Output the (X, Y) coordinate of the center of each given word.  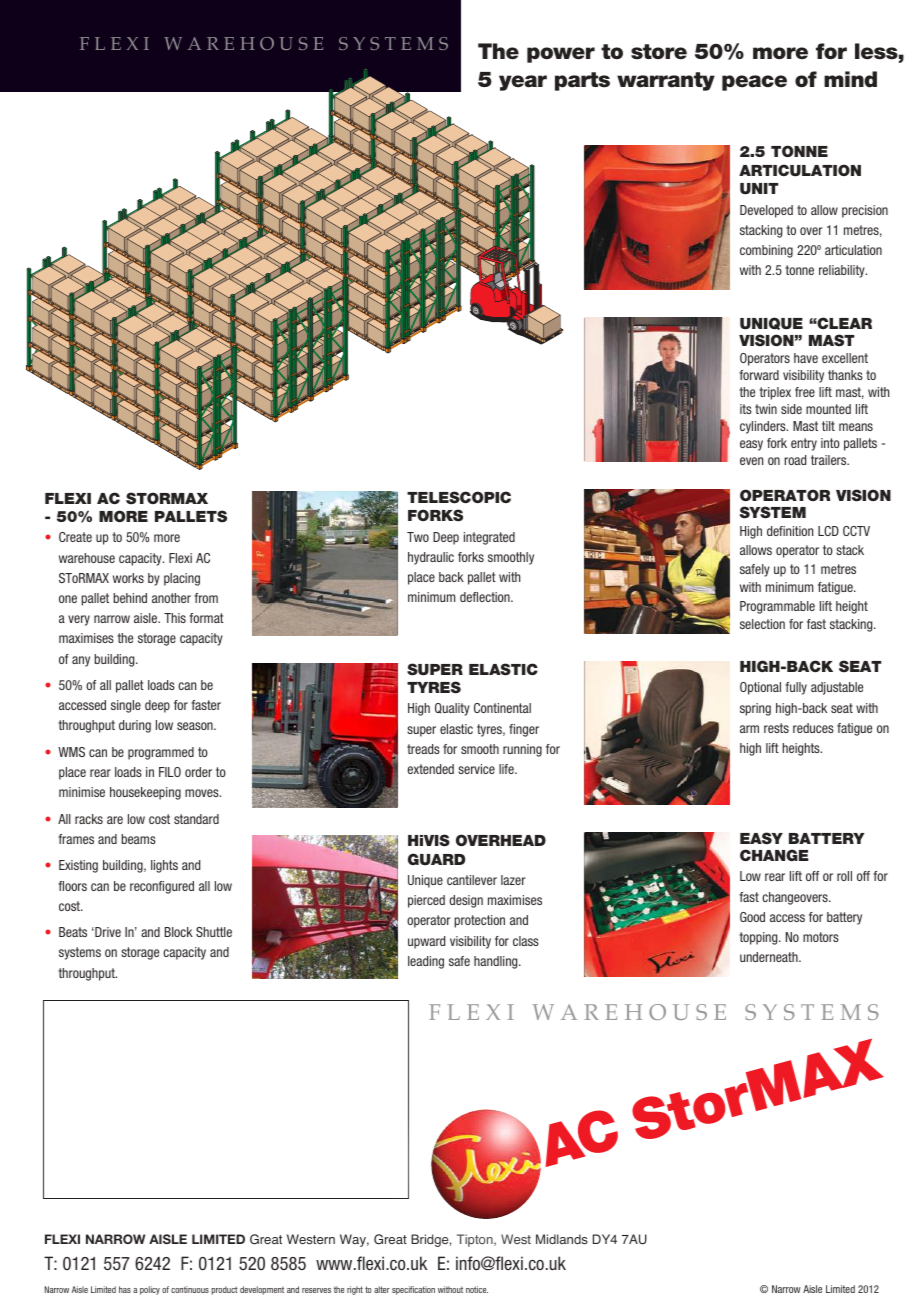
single (126, 706)
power (561, 55)
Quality (452, 709)
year (523, 83)
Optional (760, 688)
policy (150, 1290)
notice (477, 1289)
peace (754, 83)
